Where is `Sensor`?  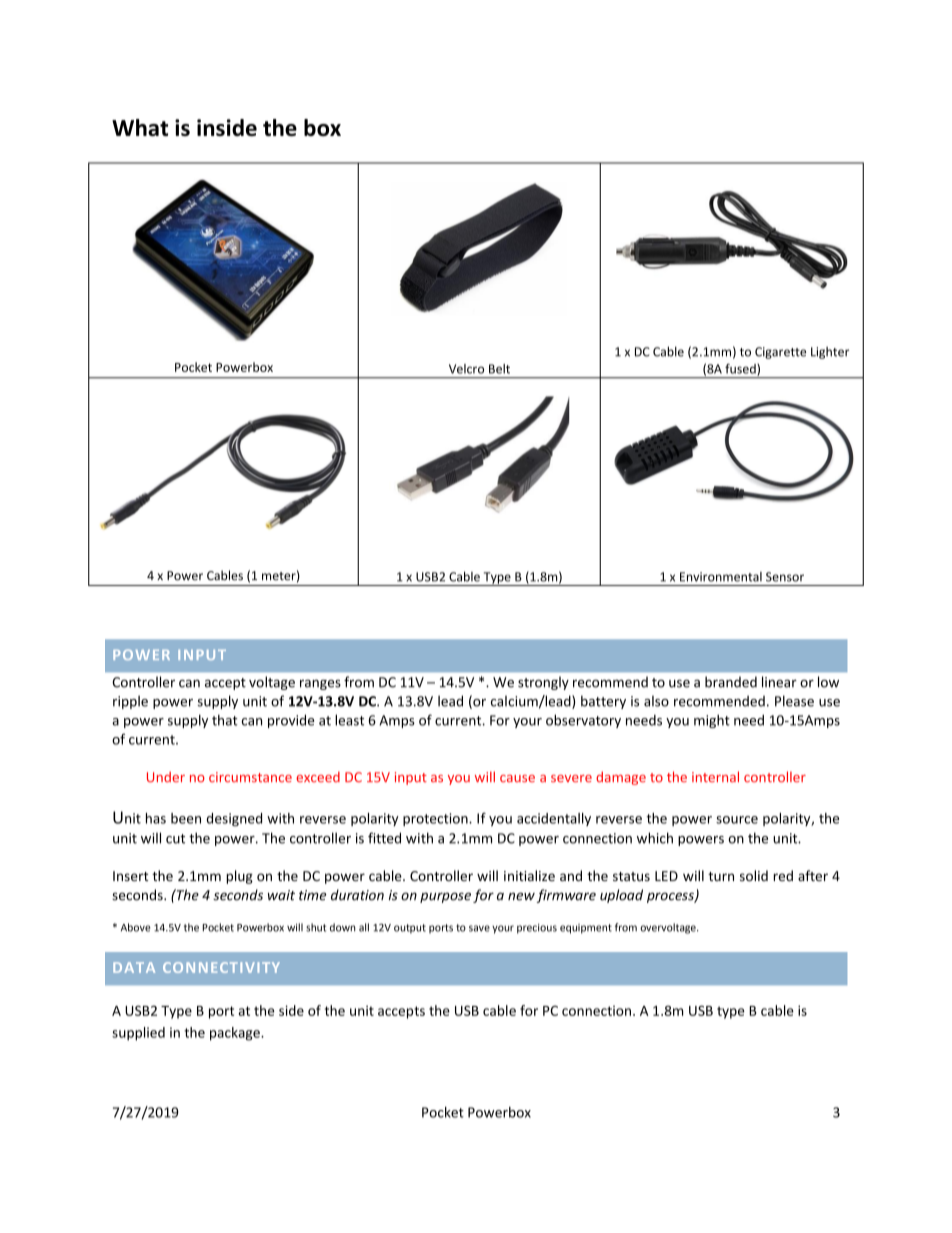
Sensor is located at coordinates (785, 577).
